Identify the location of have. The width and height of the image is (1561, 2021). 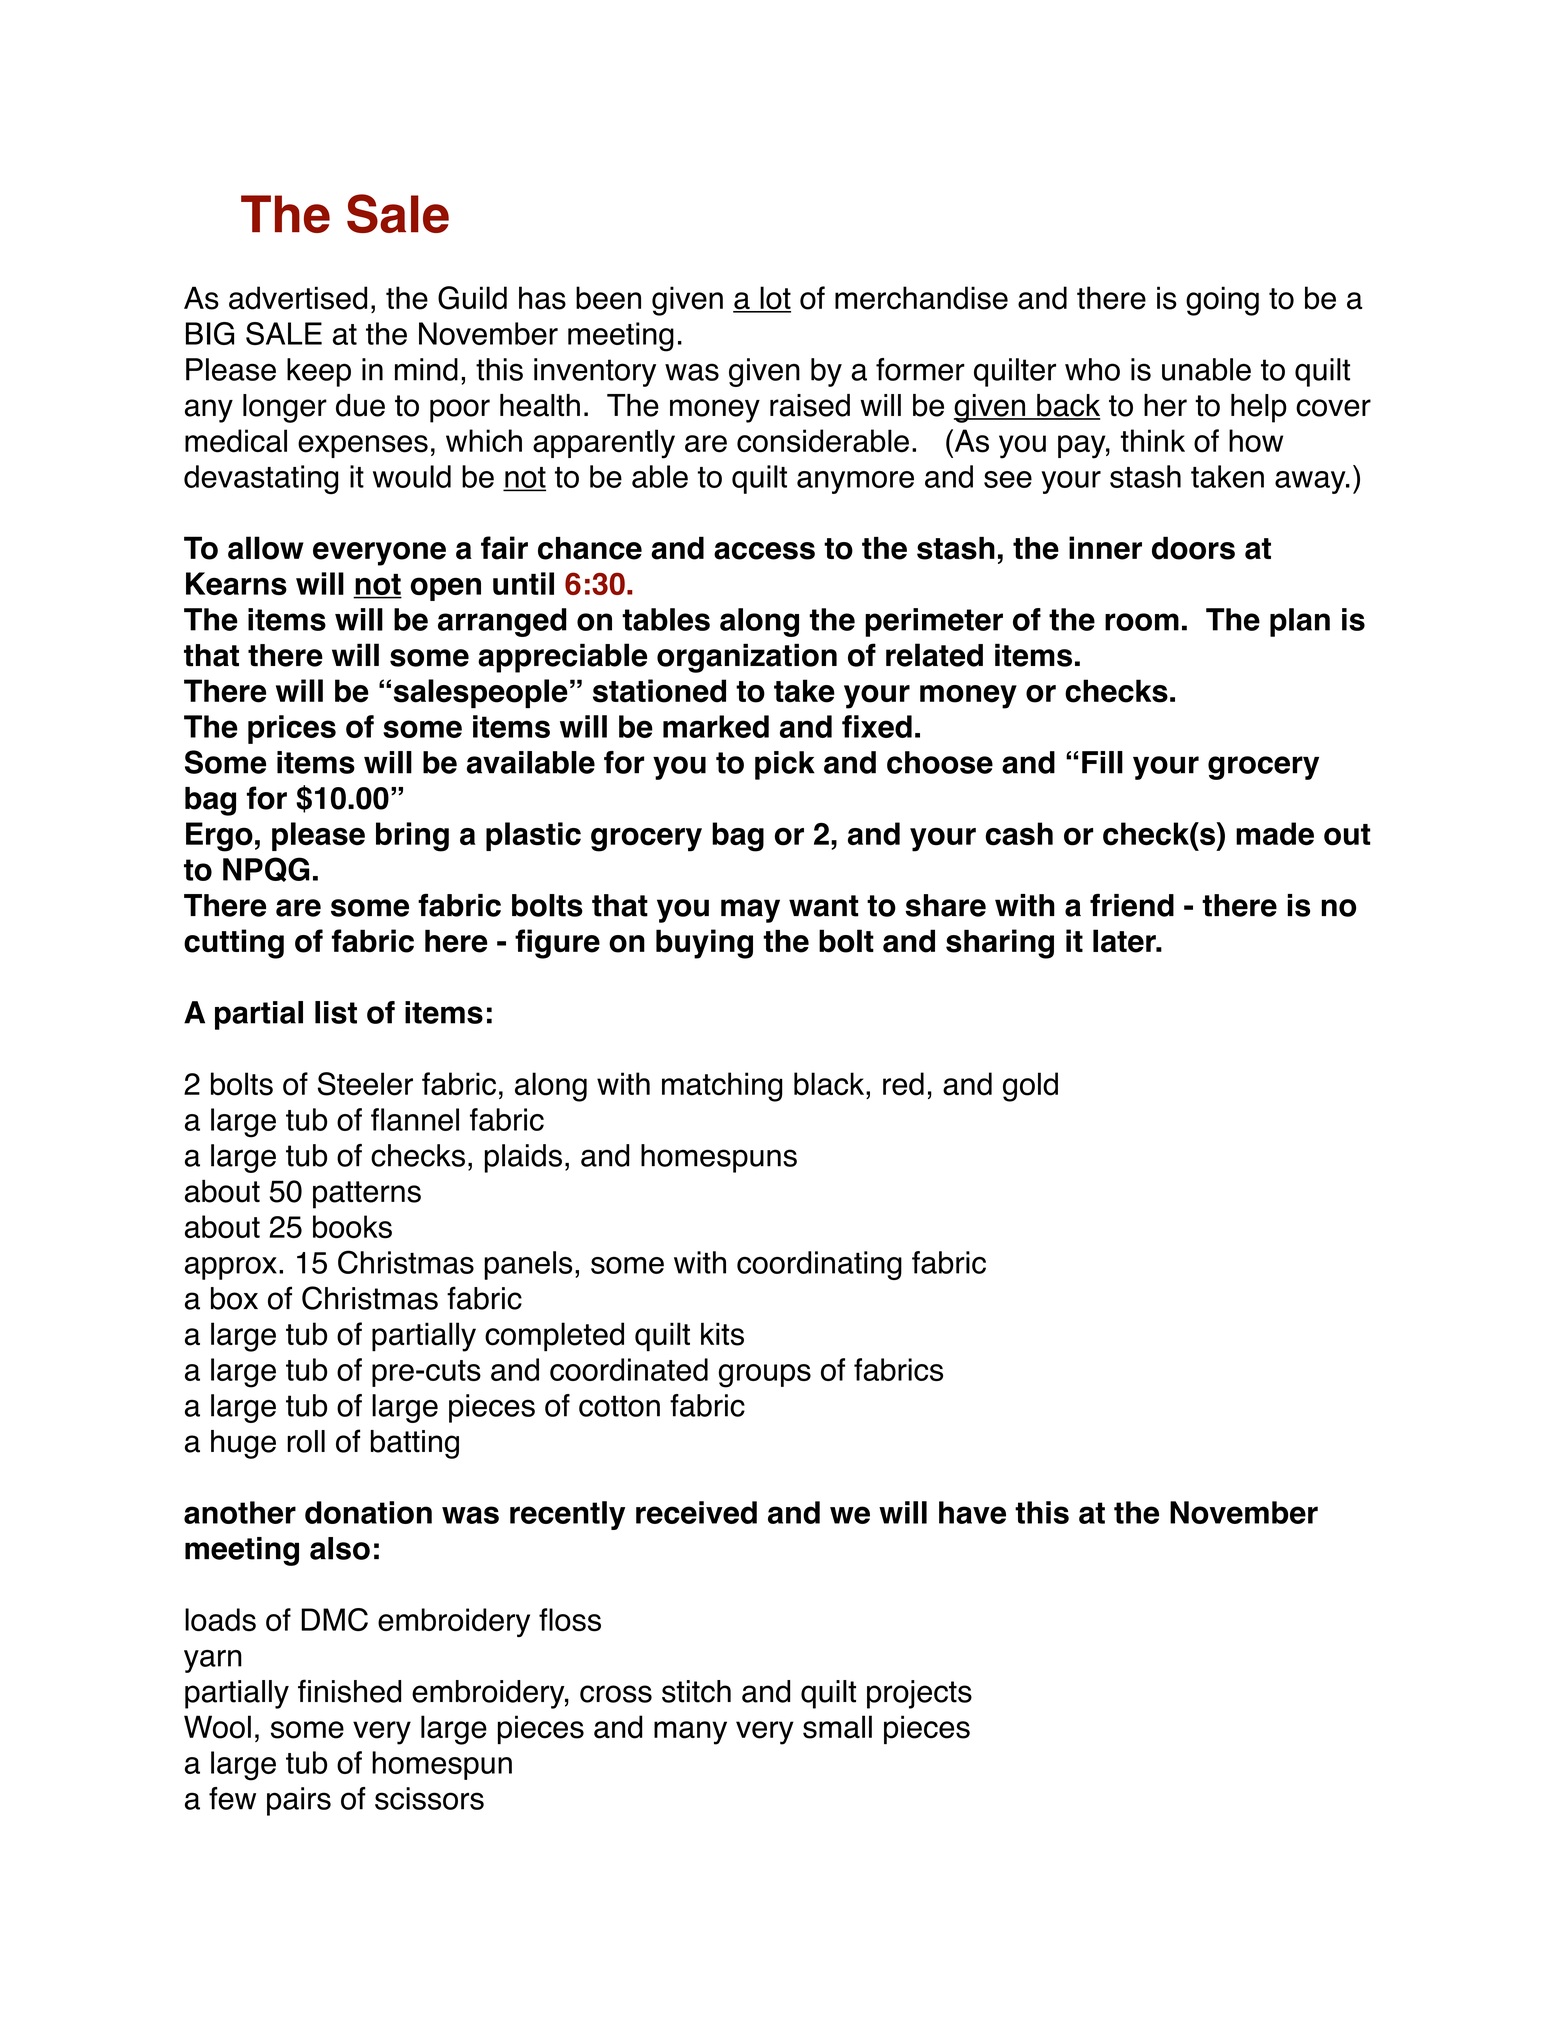
(972, 1512).
